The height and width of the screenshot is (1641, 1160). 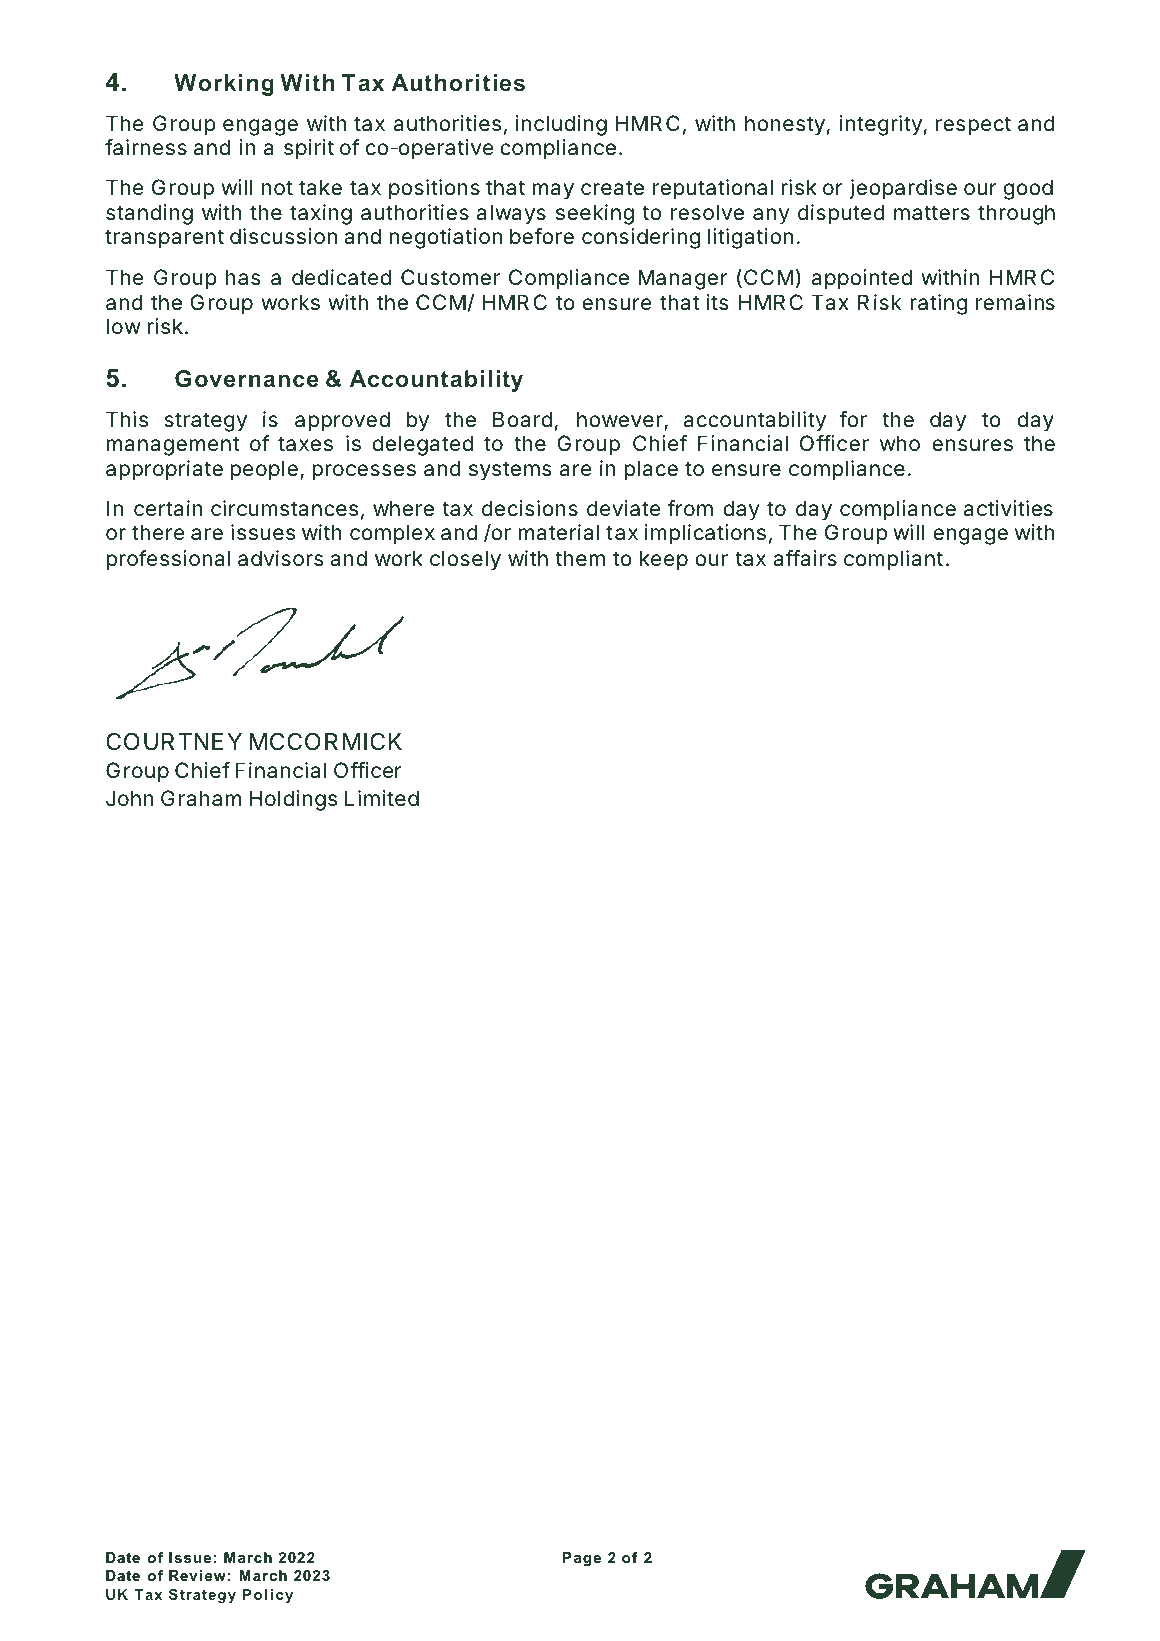 I want to click on them, so click(x=580, y=558).
